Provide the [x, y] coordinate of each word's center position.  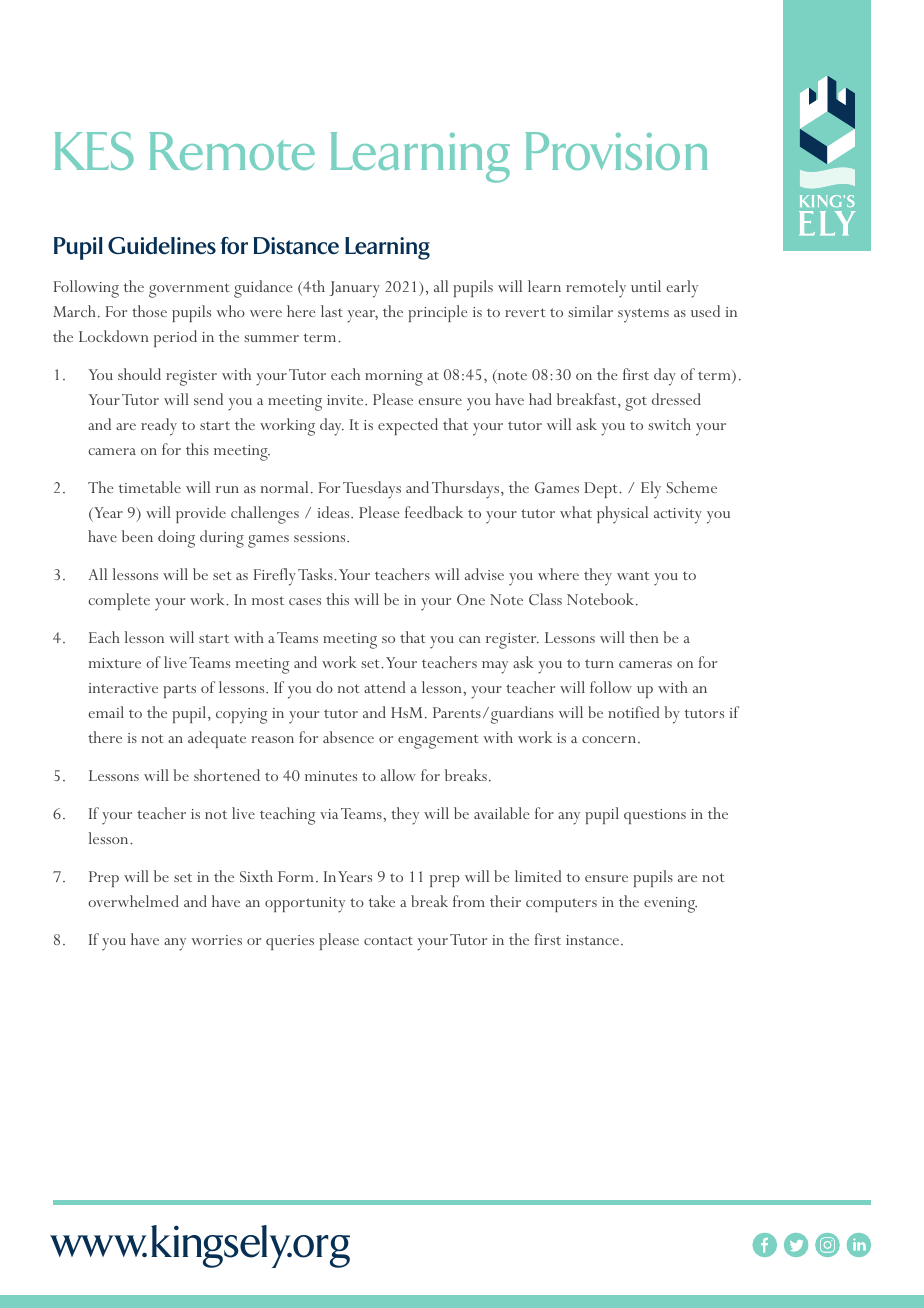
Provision [616, 151]
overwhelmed [133, 901]
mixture [114, 663]
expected [408, 426]
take [382, 901]
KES [94, 151]
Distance [296, 245]
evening [670, 905]
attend [385, 687]
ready [159, 427]
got [636, 404]
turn [599, 663]
